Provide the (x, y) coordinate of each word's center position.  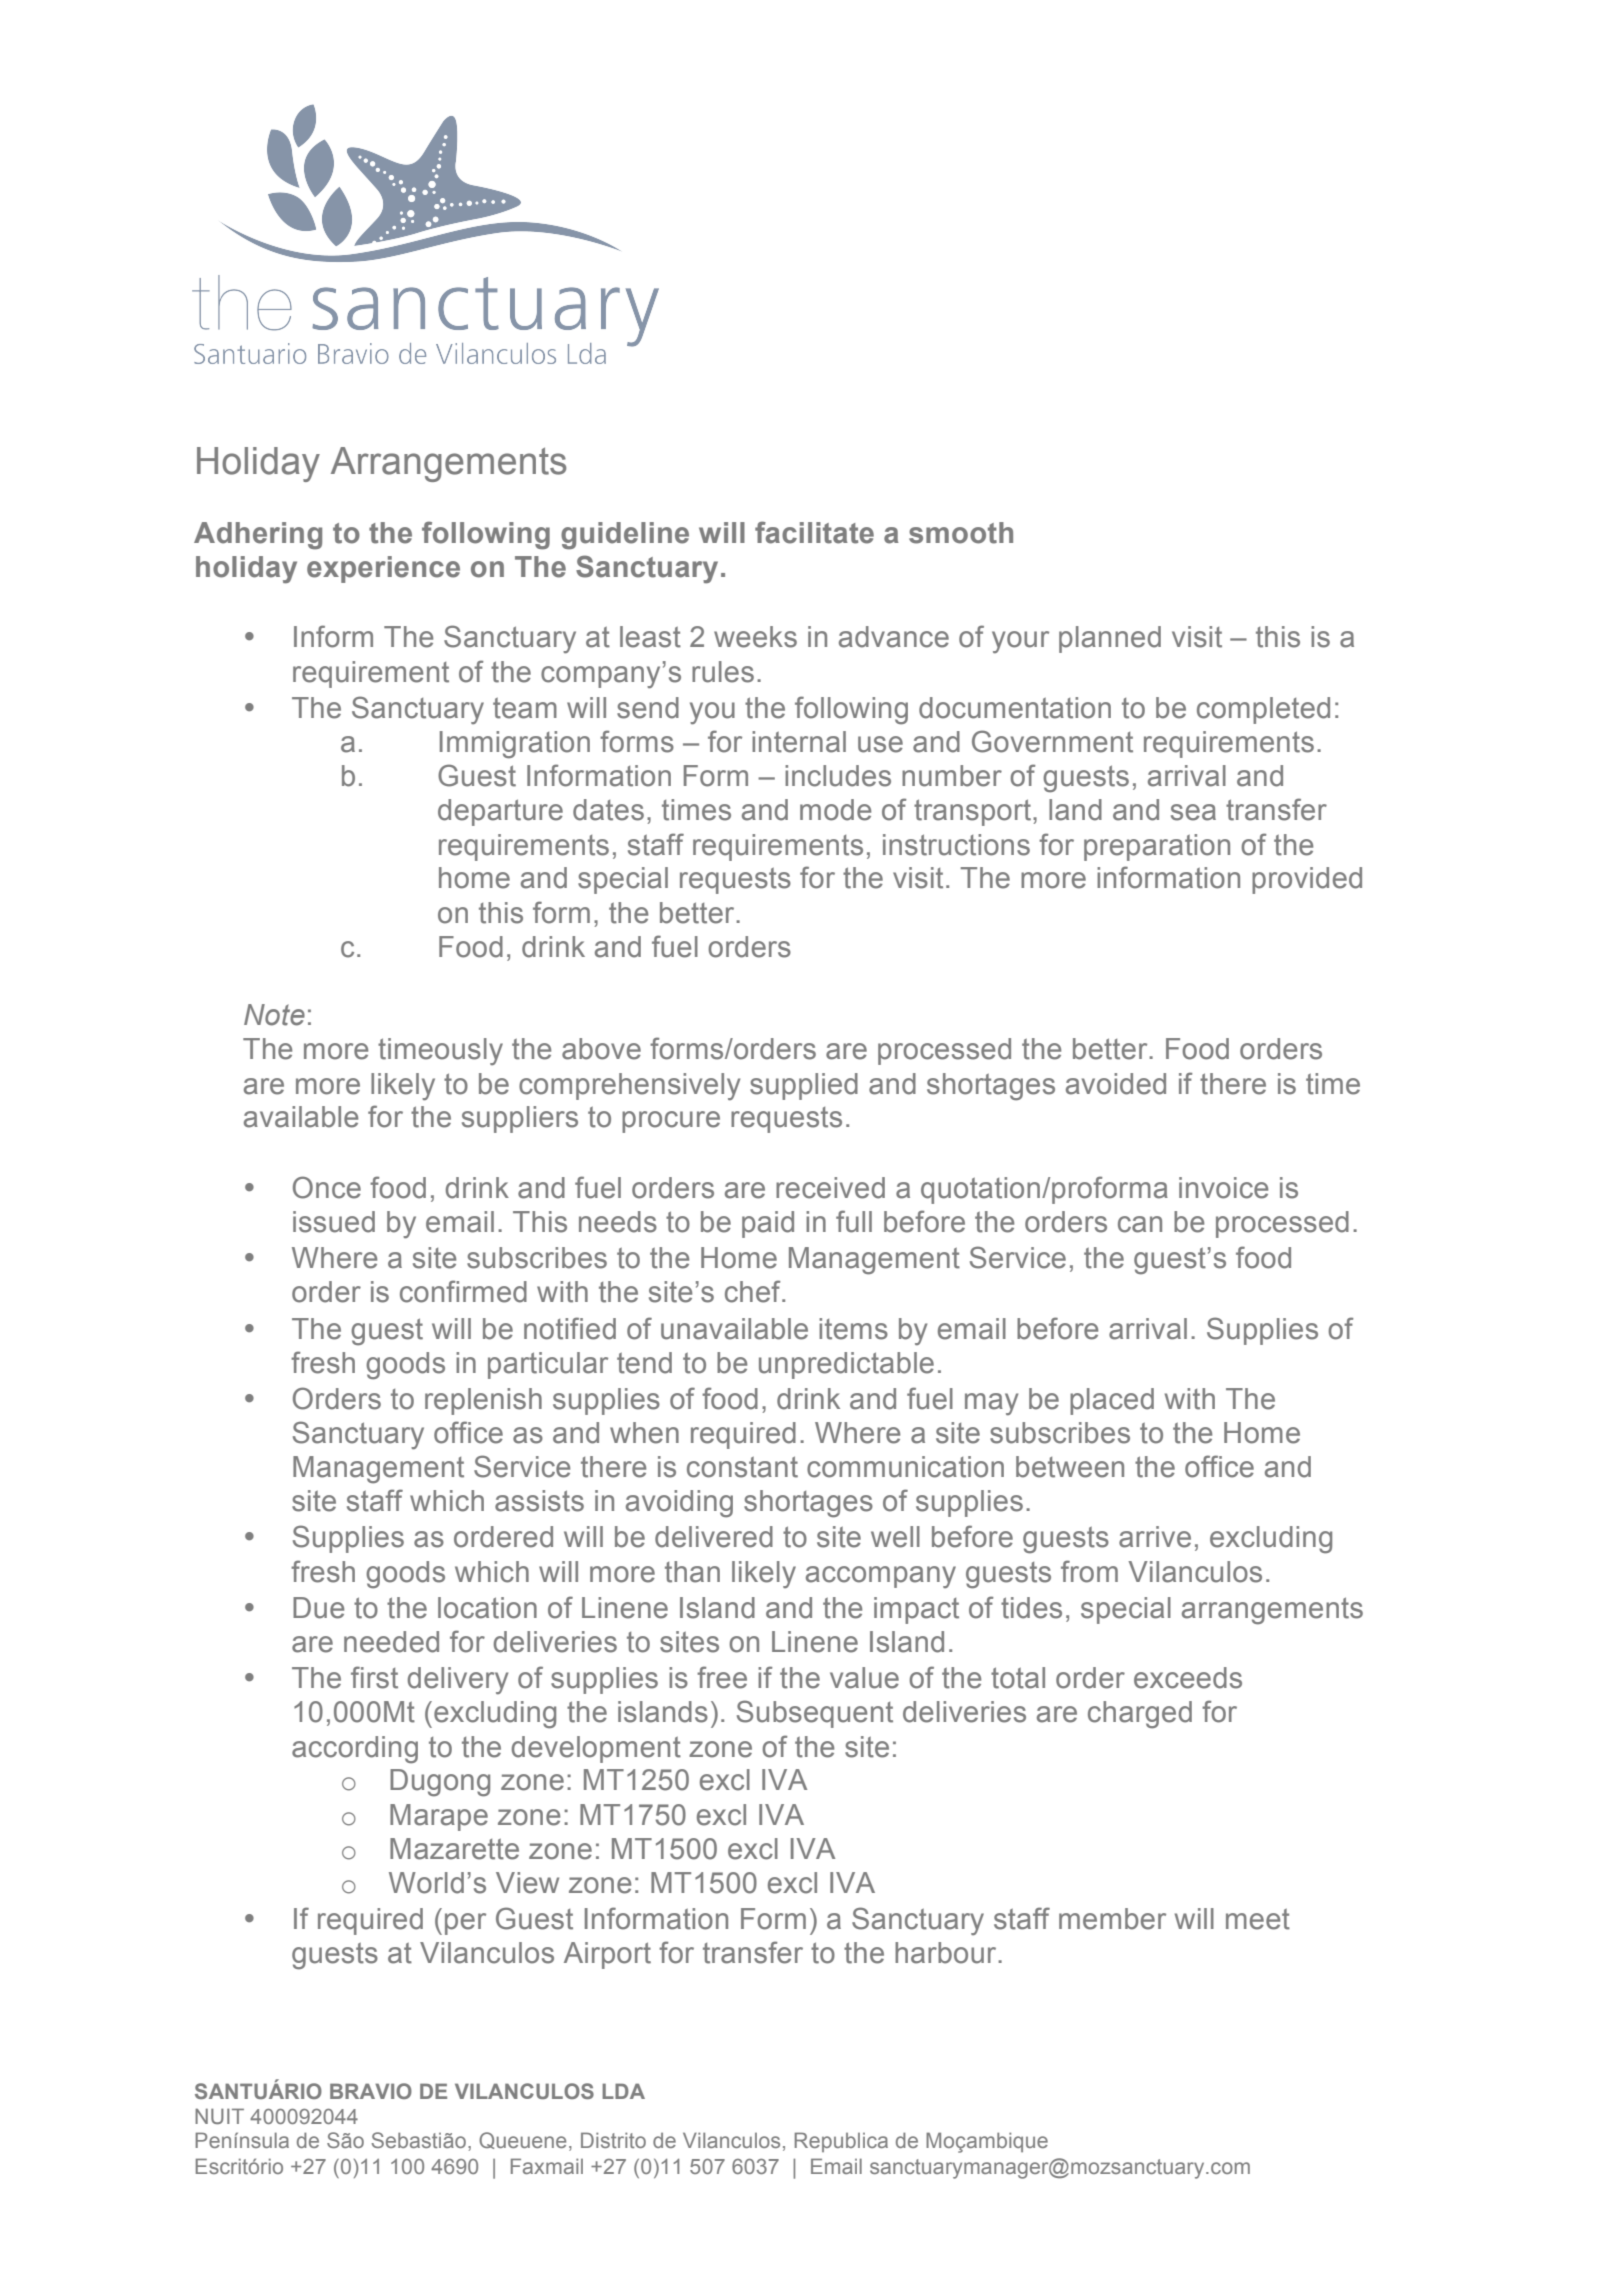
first (374, 1677)
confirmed (463, 1291)
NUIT (219, 2116)
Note (274, 1015)
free (722, 1677)
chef (754, 1291)
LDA (623, 2091)
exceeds (1188, 1678)
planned (1110, 639)
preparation (1157, 847)
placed (1112, 1401)
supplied (804, 1086)
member (1112, 1919)
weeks (755, 637)
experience (383, 569)
